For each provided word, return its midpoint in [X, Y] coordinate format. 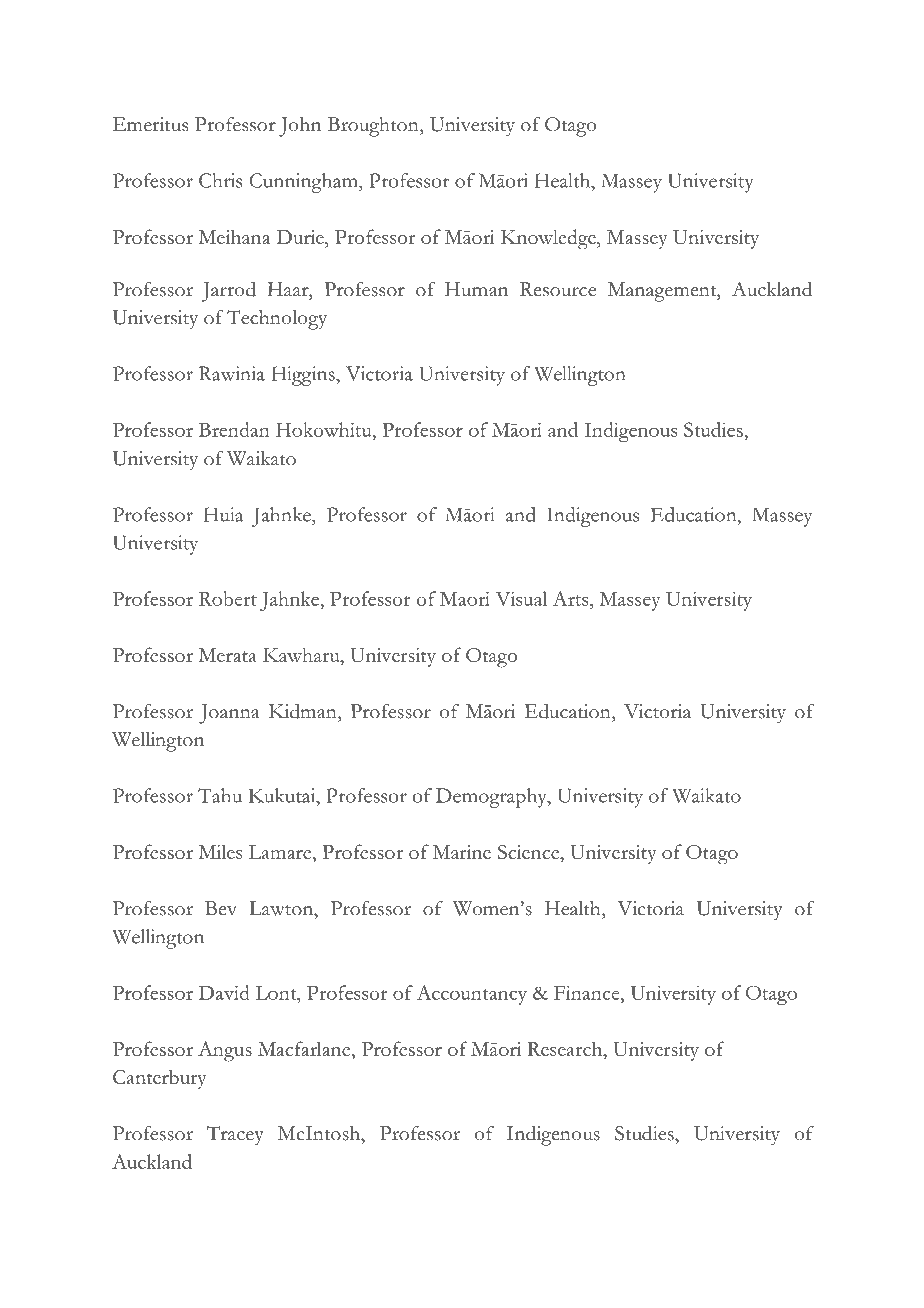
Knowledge [549, 239]
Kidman [304, 711]
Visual [521, 598]
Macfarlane [305, 1050]
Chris [220, 180]
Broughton [374, 127]
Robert [228, 598]
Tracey [235, 1136]
